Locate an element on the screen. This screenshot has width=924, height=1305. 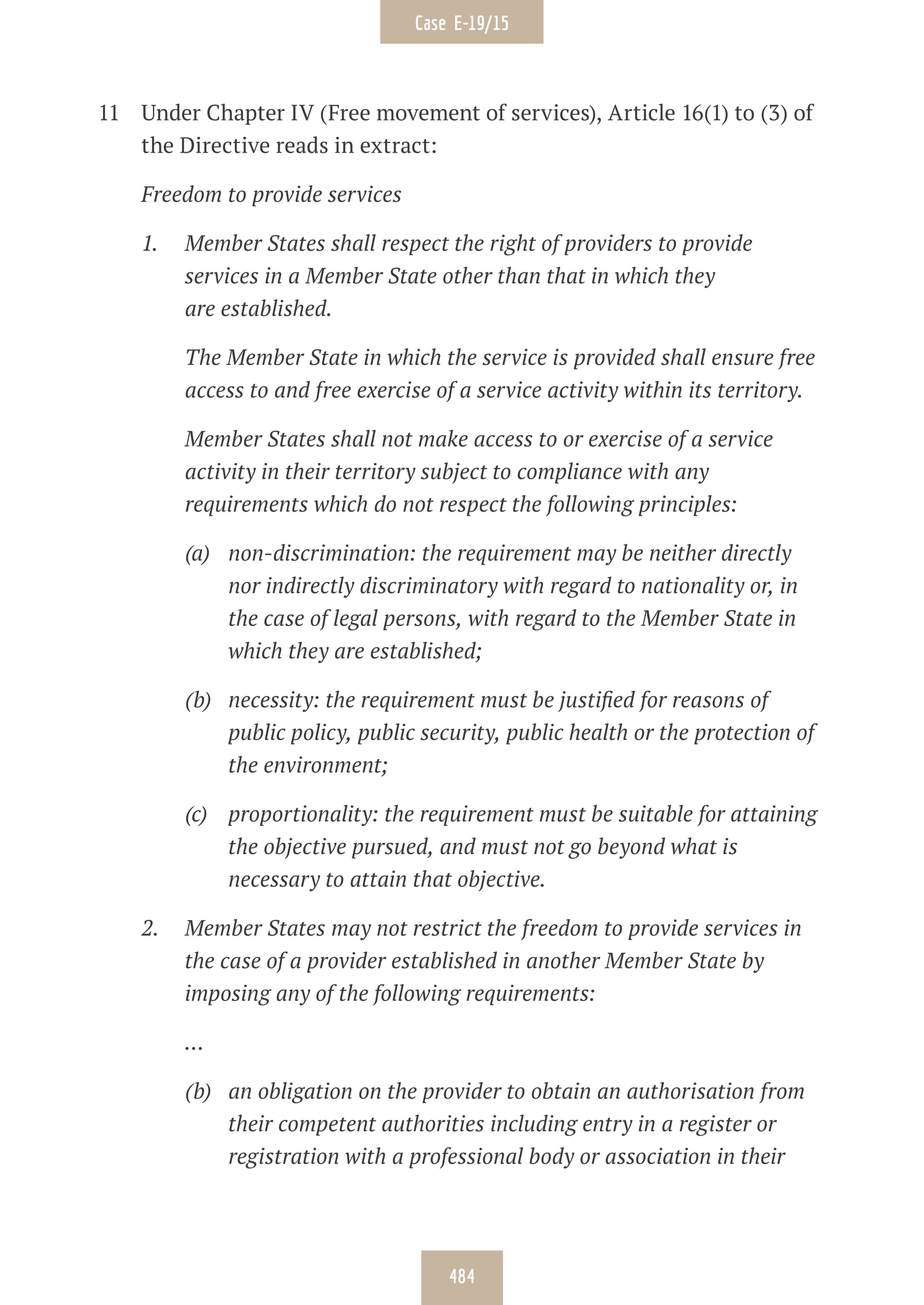
registration is located at coordinates (283, 1158).
